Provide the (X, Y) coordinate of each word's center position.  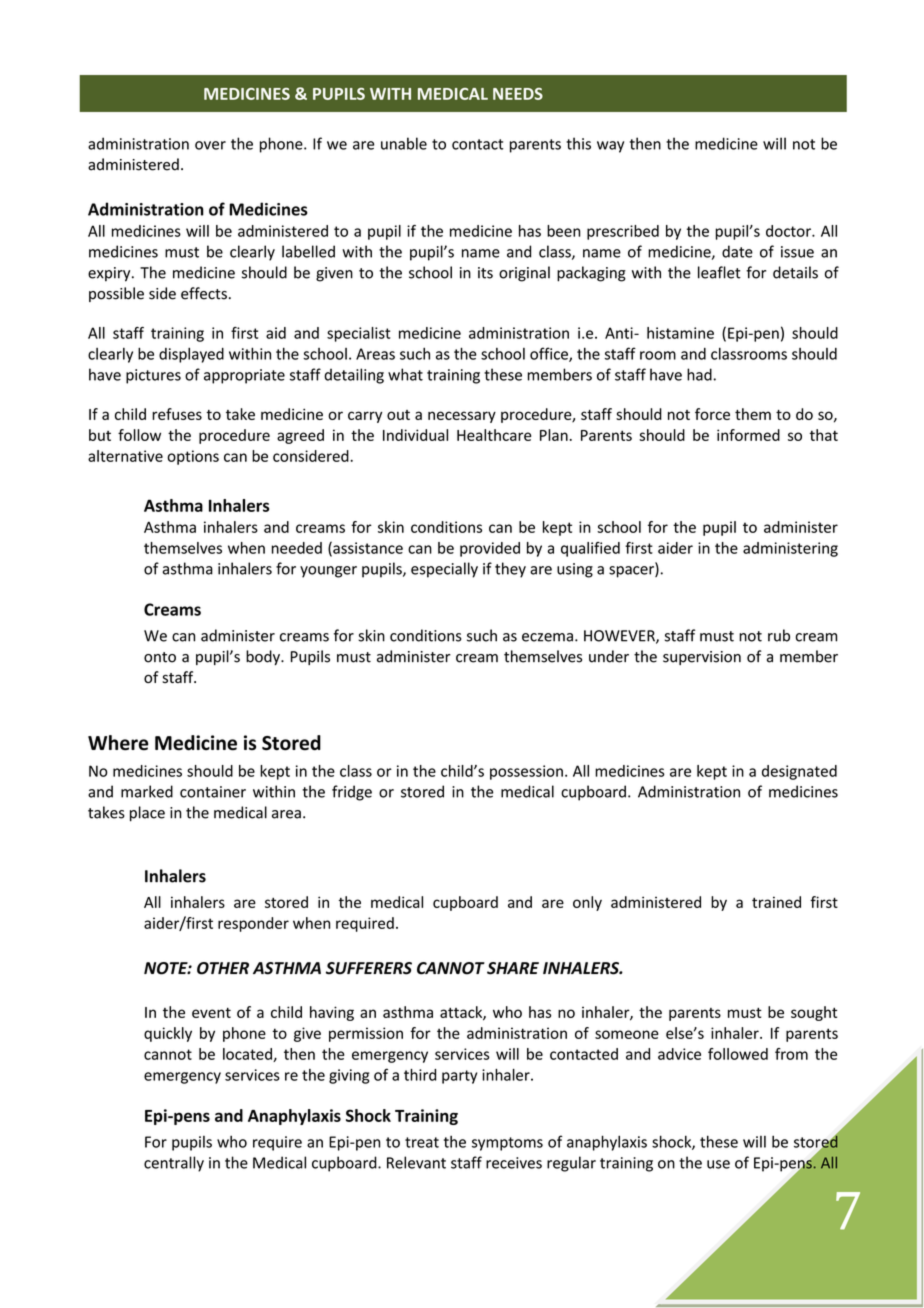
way (610, 147)
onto (160, 657)
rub (779, 635)
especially (444, 570)
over (210, 145)
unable (404, 143)
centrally (174, 1164)
